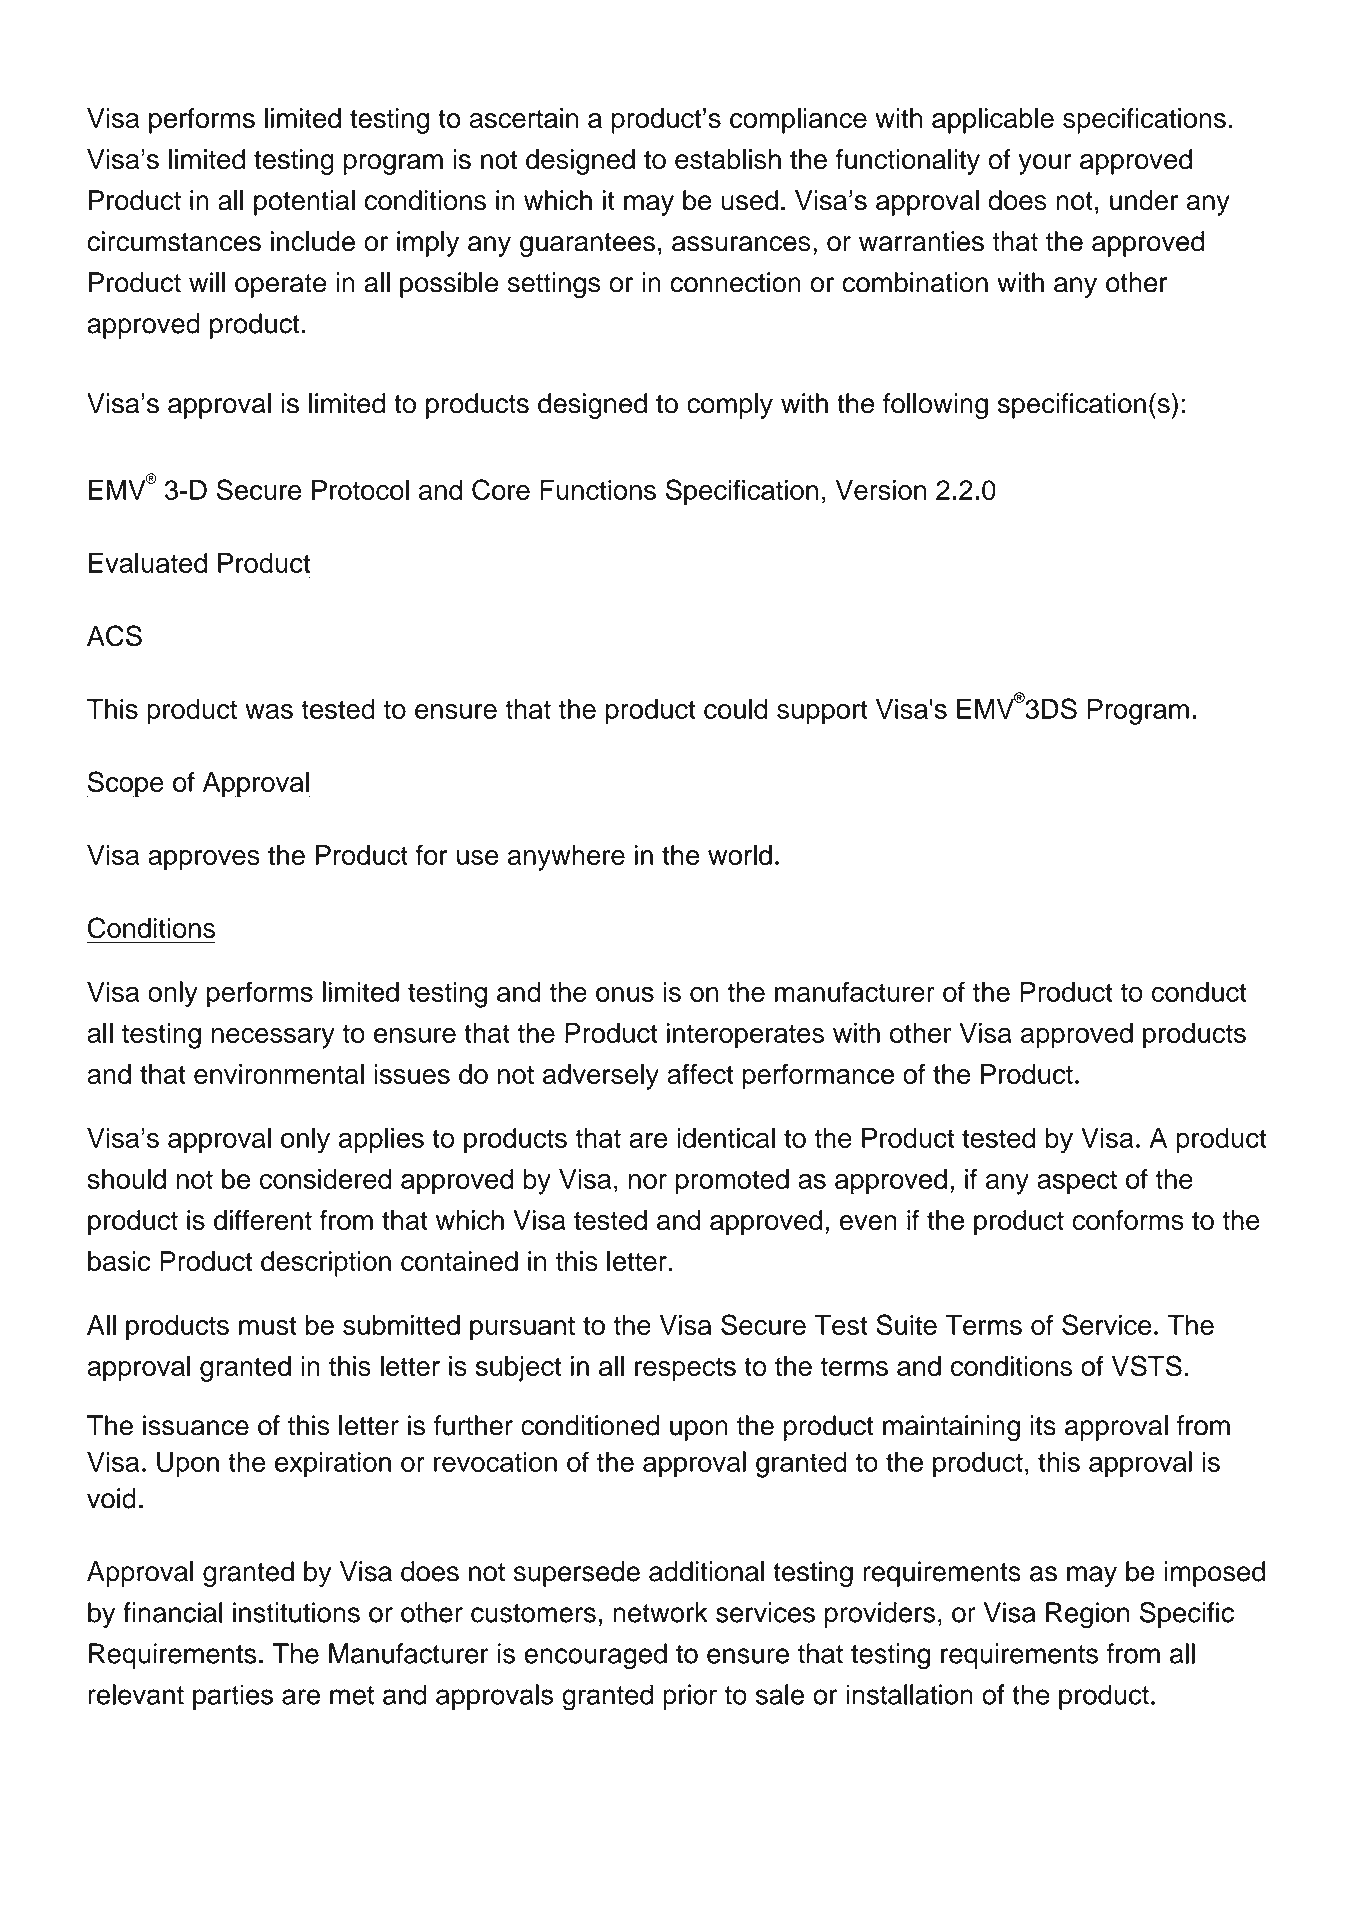  I want to click on potential, so click(304, 203).
